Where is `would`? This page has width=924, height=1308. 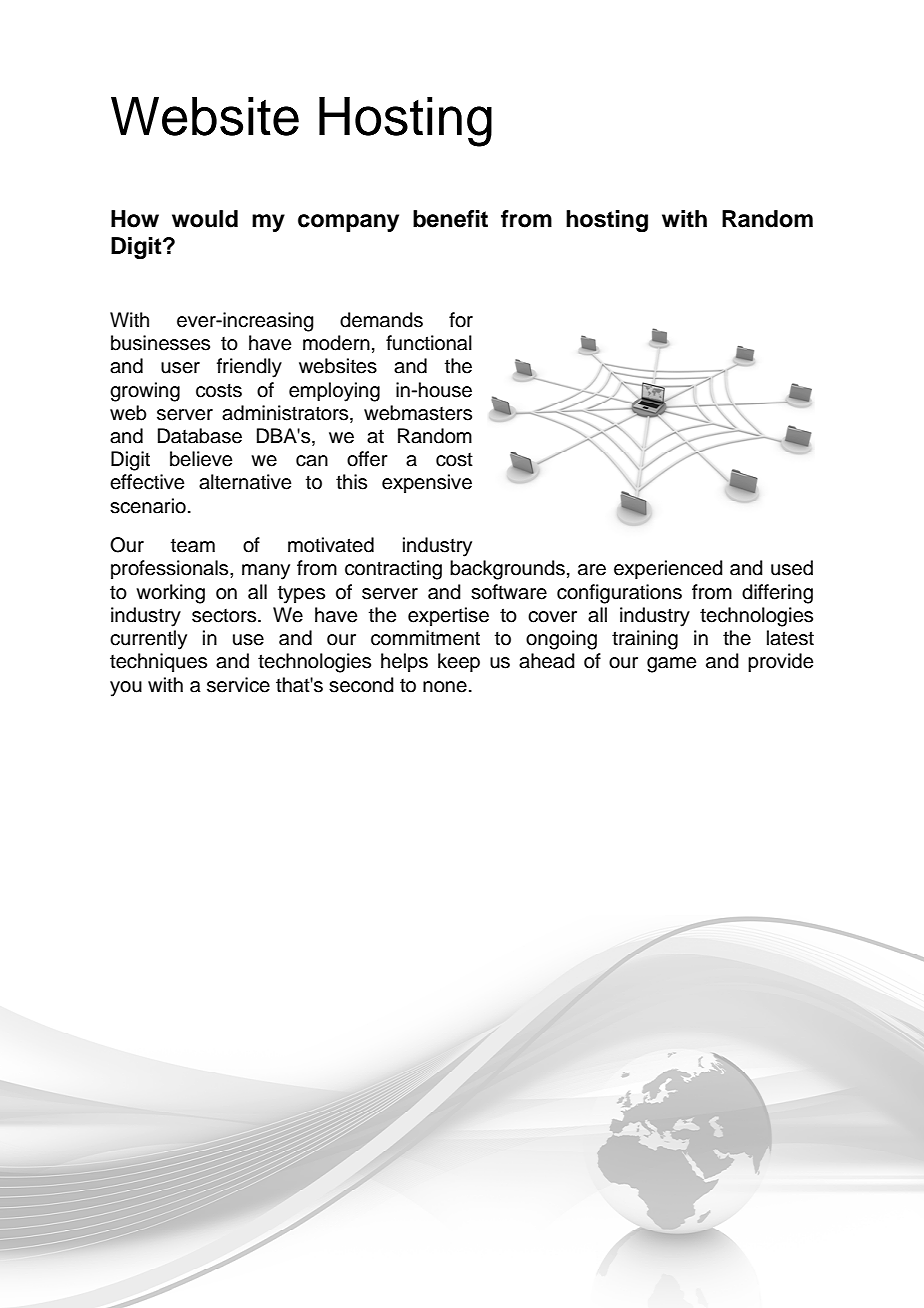 would is located at coordinates (205, 219).
